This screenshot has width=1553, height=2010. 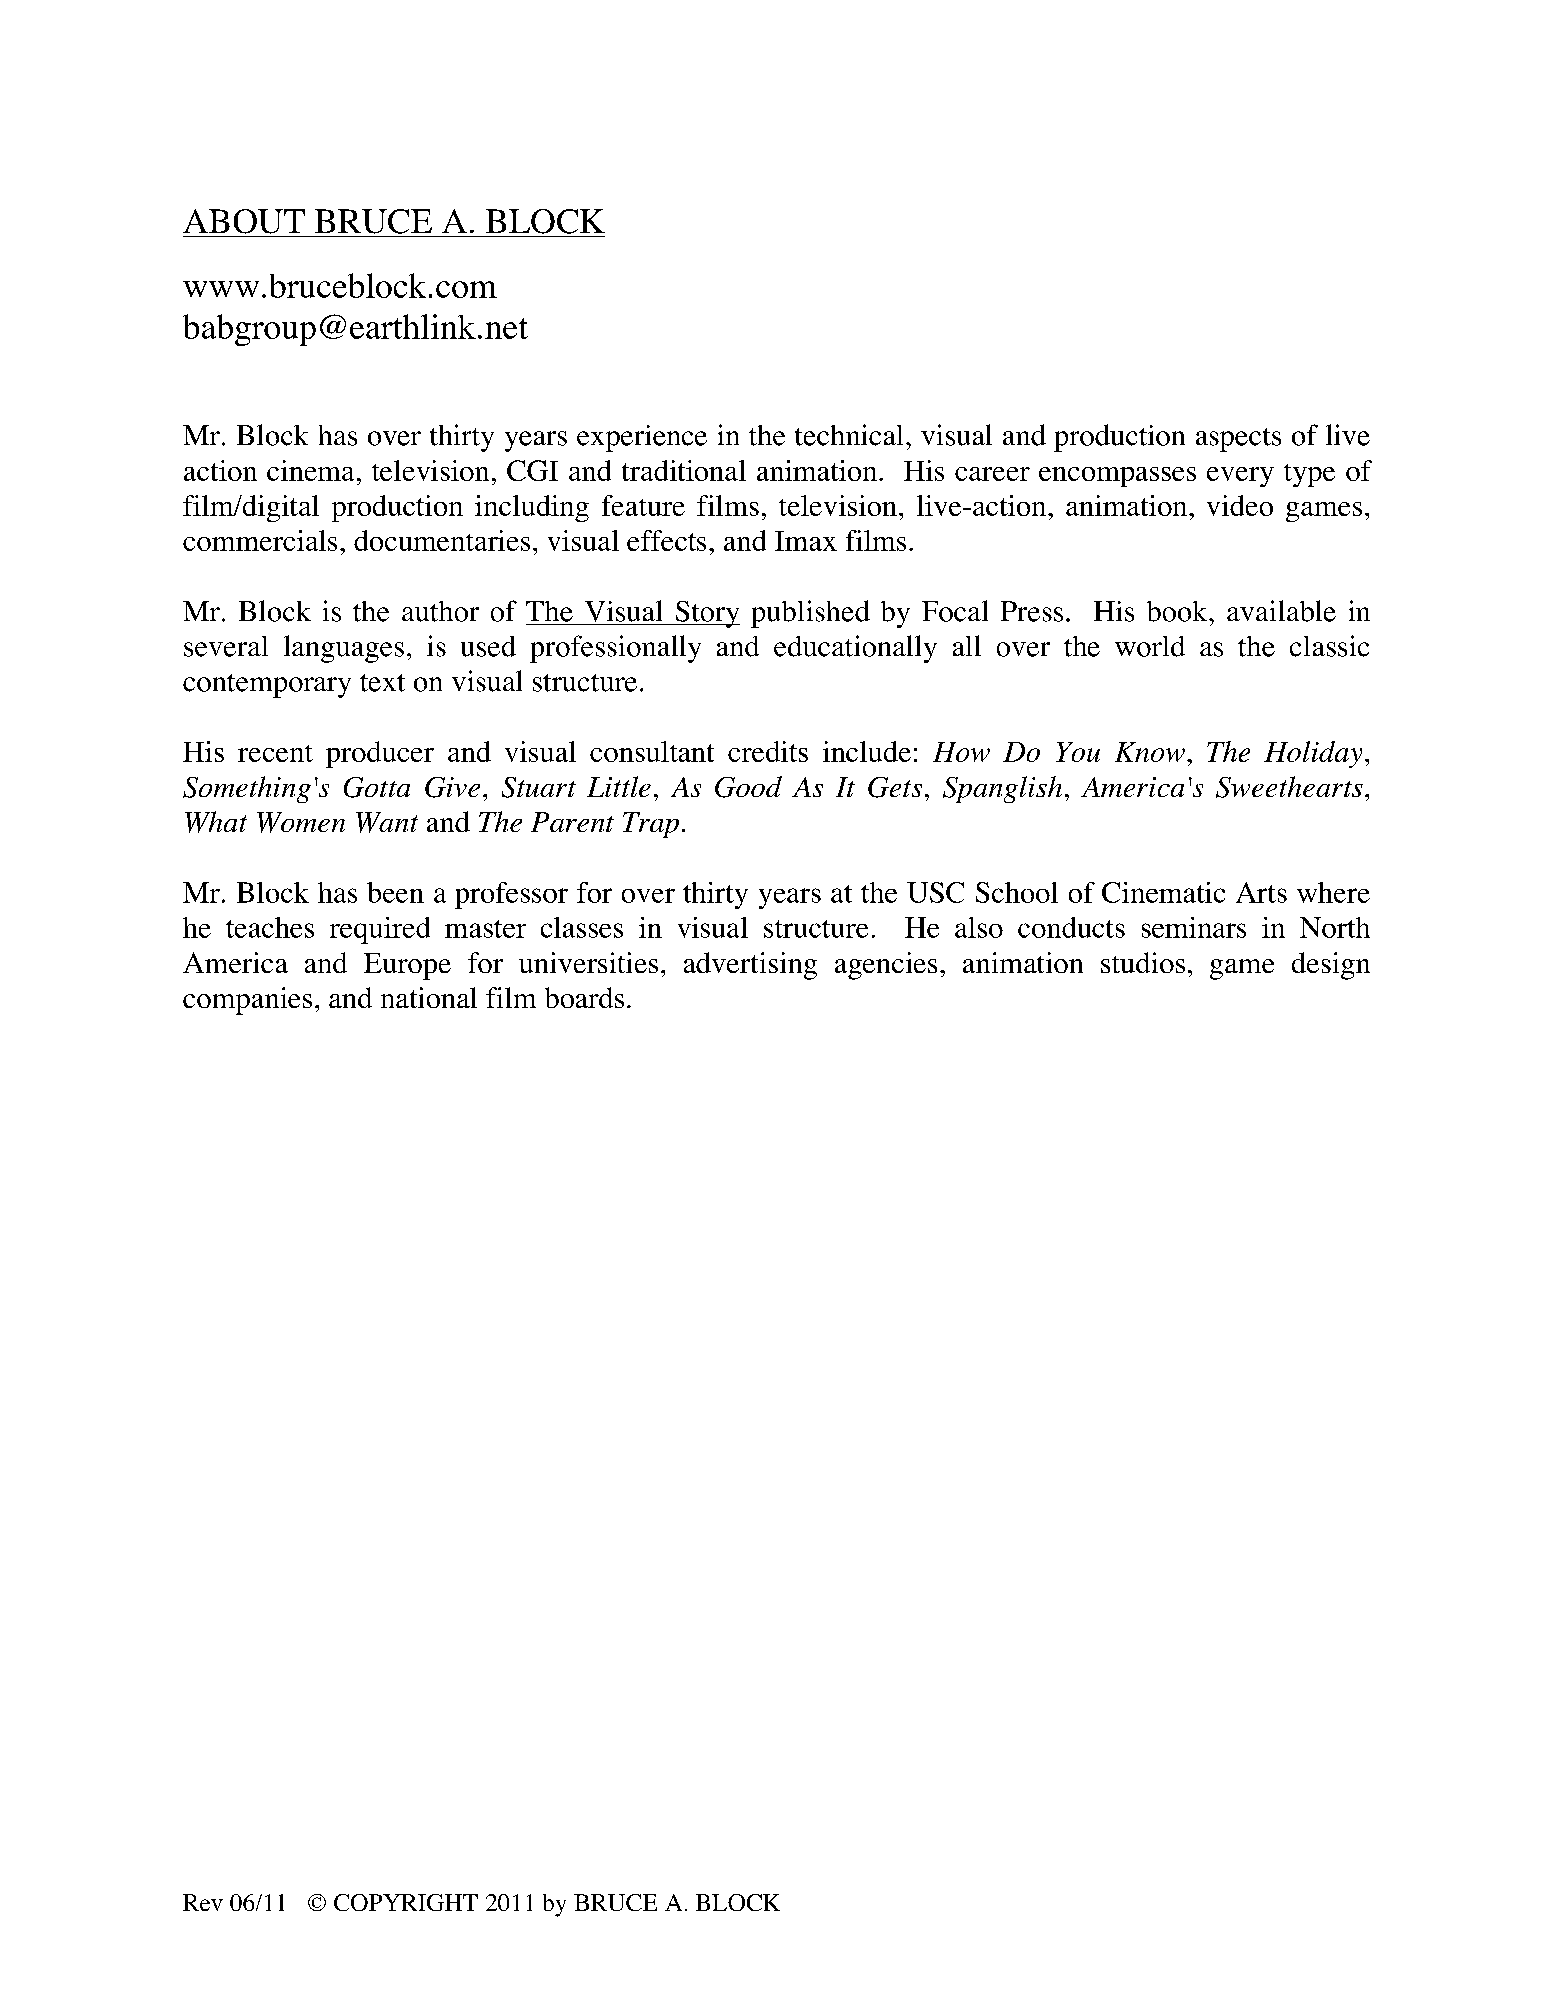 What do you see at coordinates (748, 787) in the screenshot?
I see `Good` at bounding box center [748, 787].
